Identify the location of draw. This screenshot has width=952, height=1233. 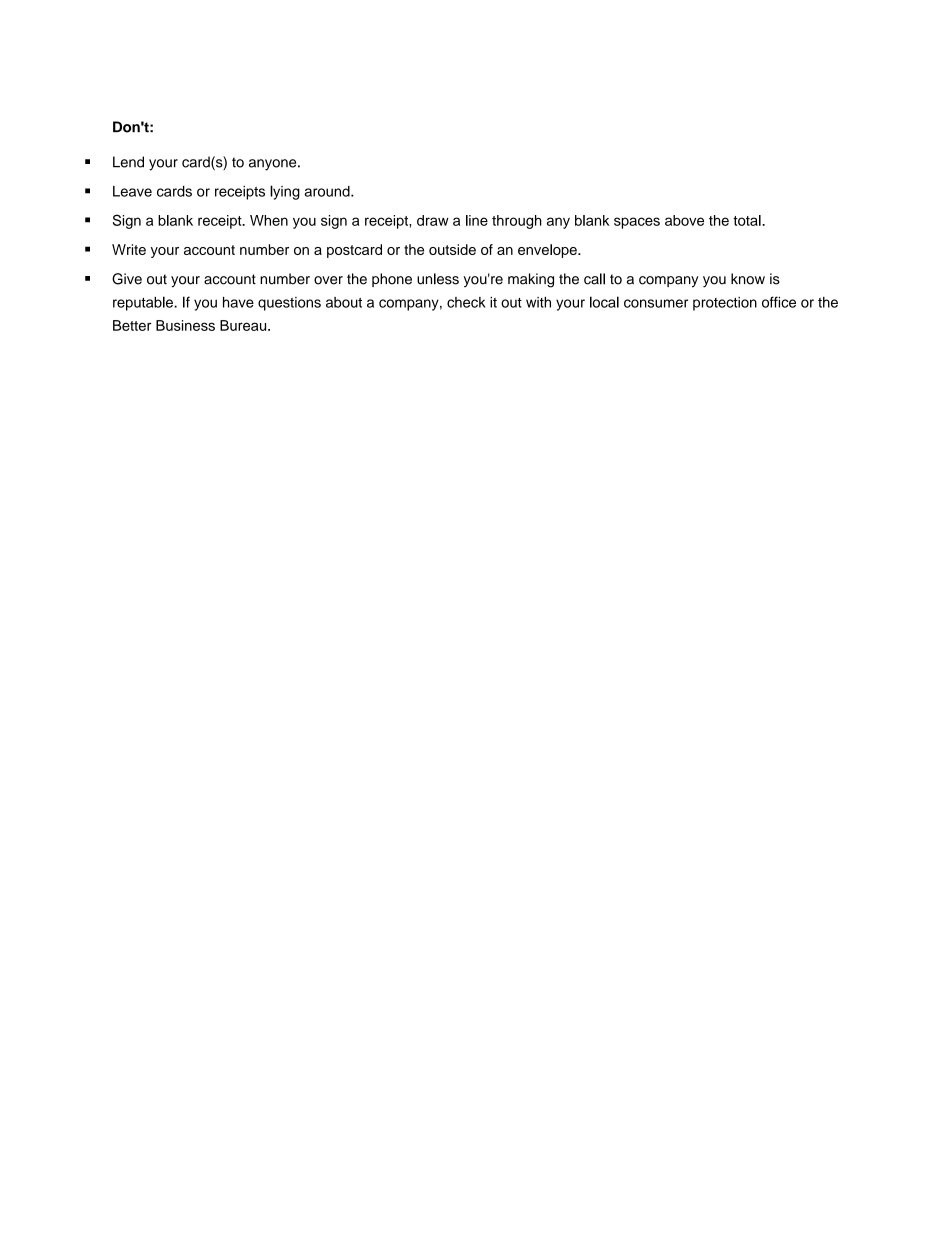
(433, 220).
